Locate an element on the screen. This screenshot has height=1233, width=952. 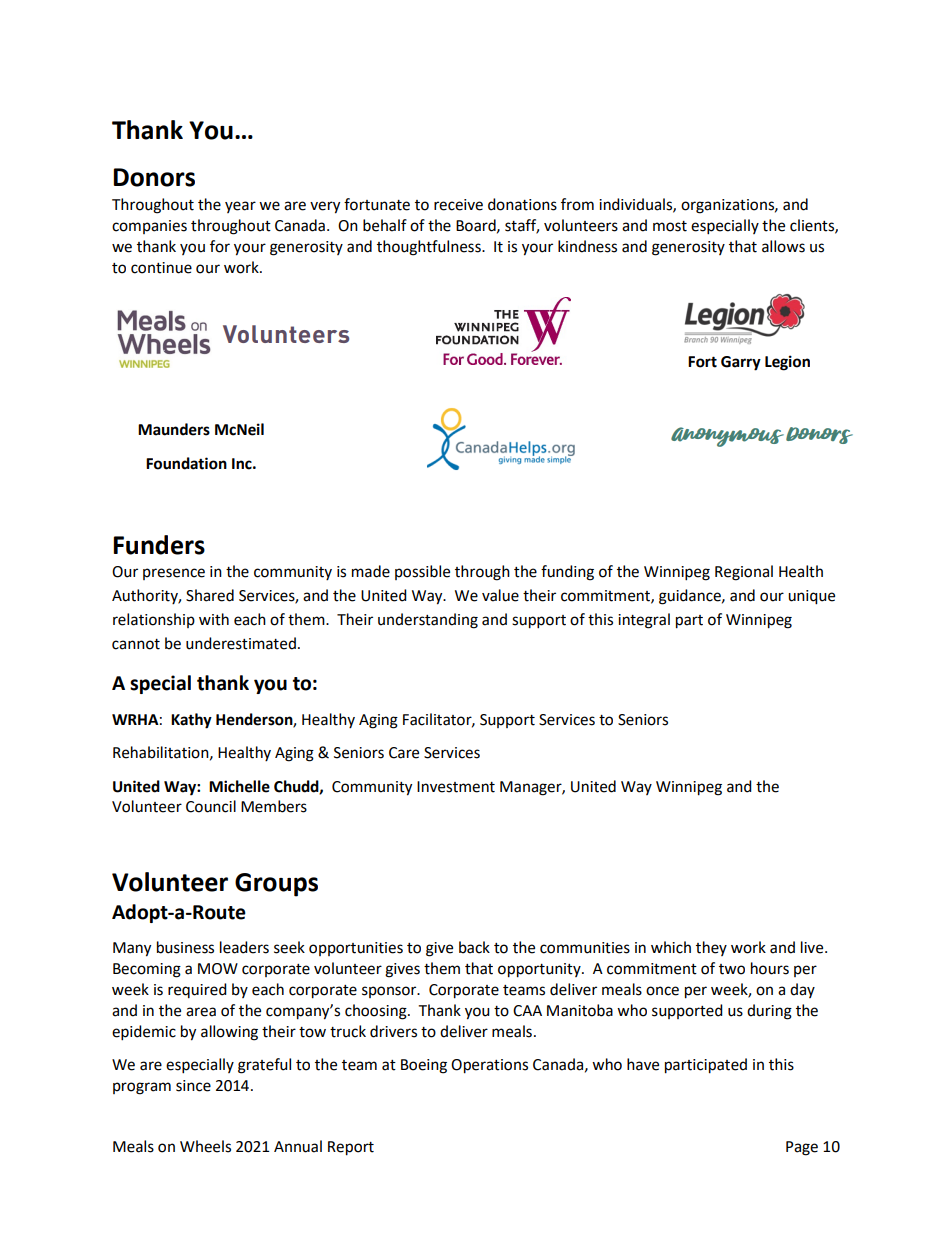
year is located at coordinates (240, 207).
